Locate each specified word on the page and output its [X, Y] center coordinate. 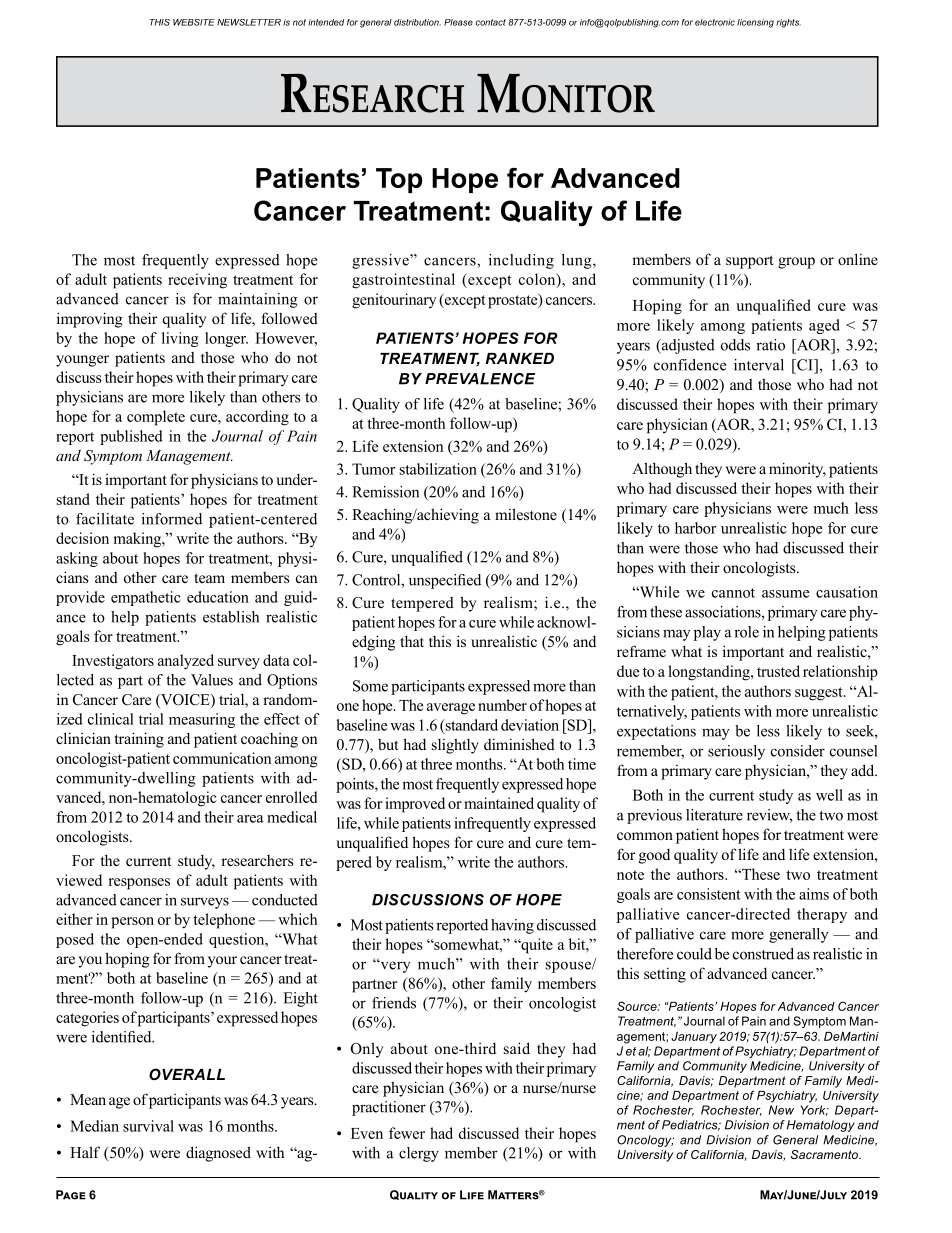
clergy [419, 1154]
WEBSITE [194, 22]
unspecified [445, 581]
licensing [755, 23]
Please [458, 22]
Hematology [821, 1126]
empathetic [146, 598]
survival [148, 1126]
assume [785, 594]
